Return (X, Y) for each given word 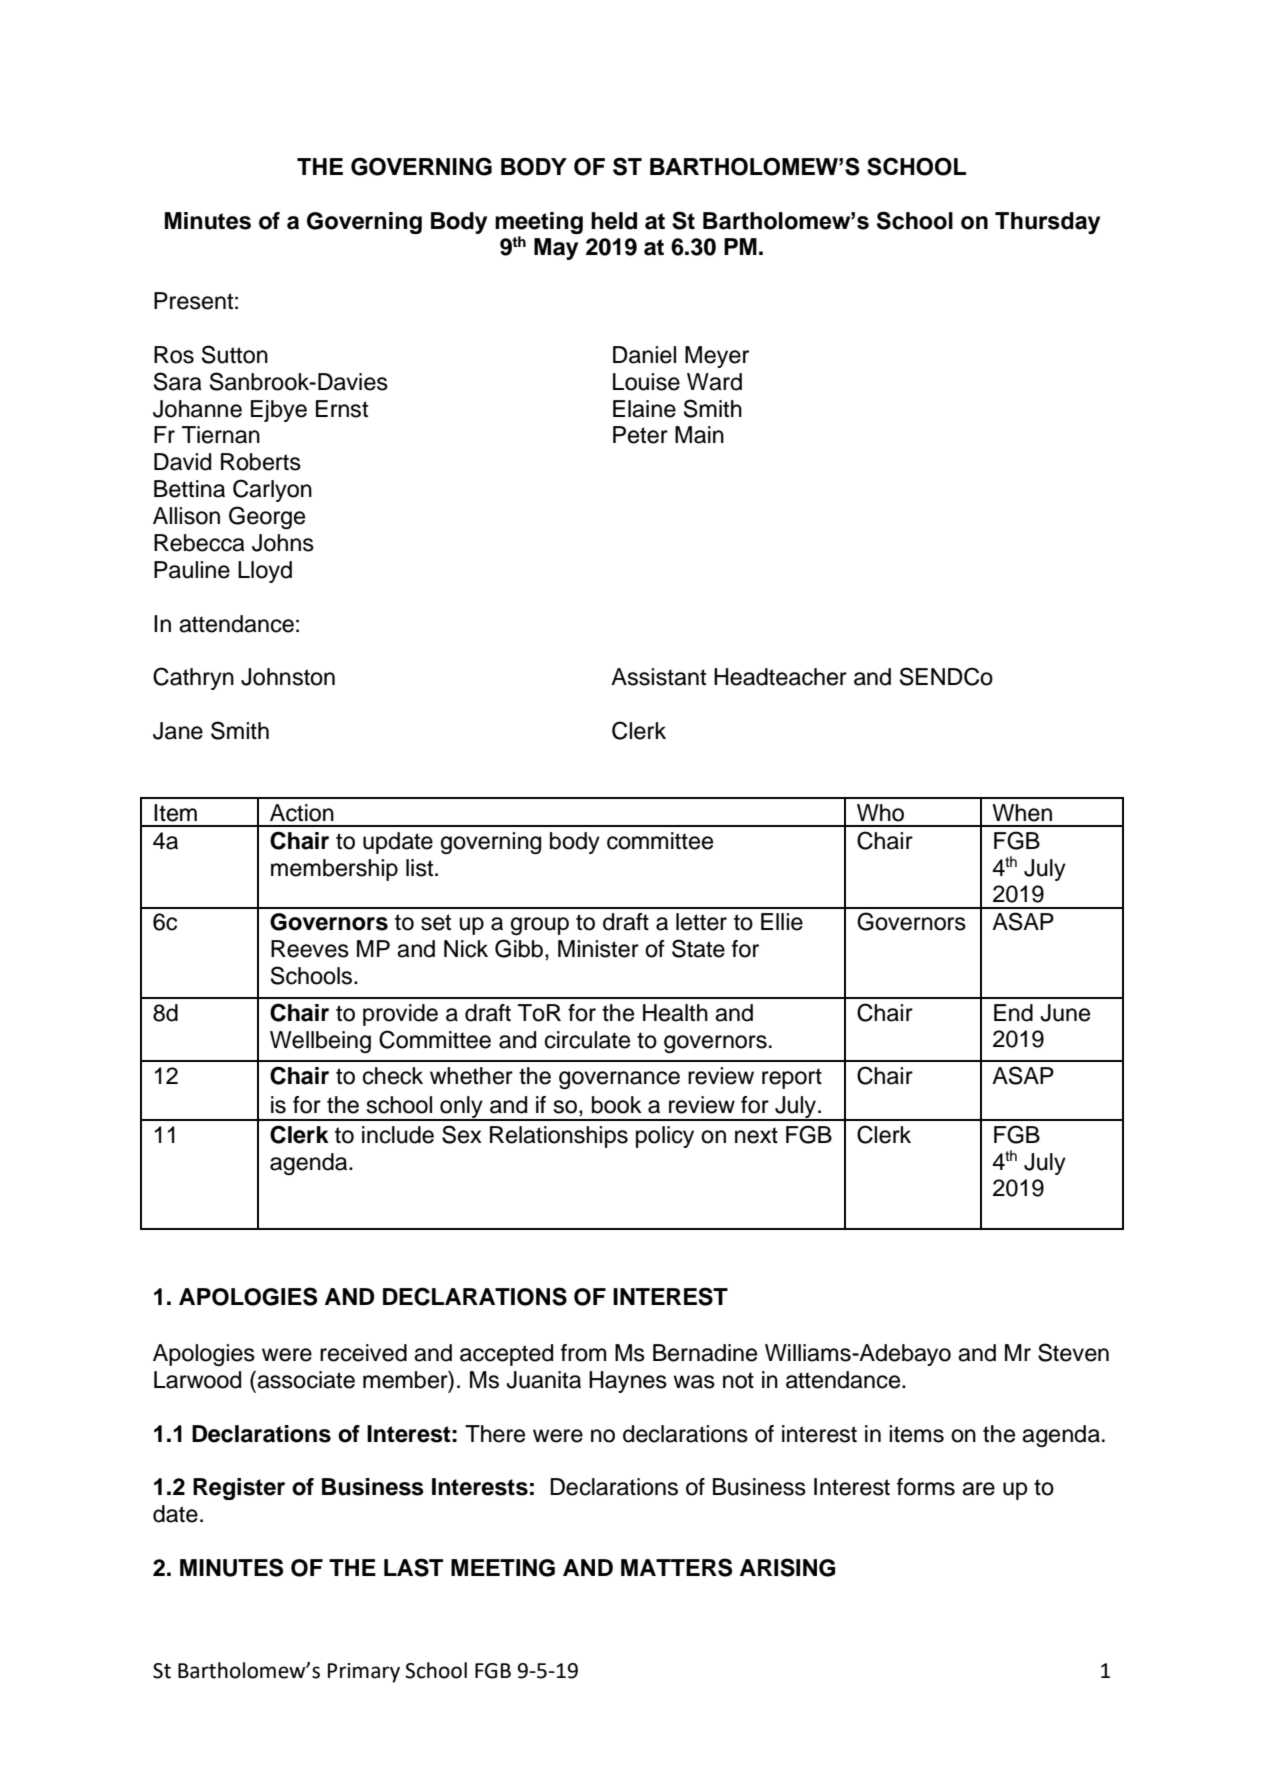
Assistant (658, 677)
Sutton (235, 354)
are (978, 1489)
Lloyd (265, 572)
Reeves (310, 949)
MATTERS (676, 1567)
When (1022, 813)
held (614, 221)
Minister (598, 949)
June (1065, 1013)
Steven (1073, 1352)
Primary (364, 1673)
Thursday (1047, 223)
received (363, 1353)
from (583, 1353)
